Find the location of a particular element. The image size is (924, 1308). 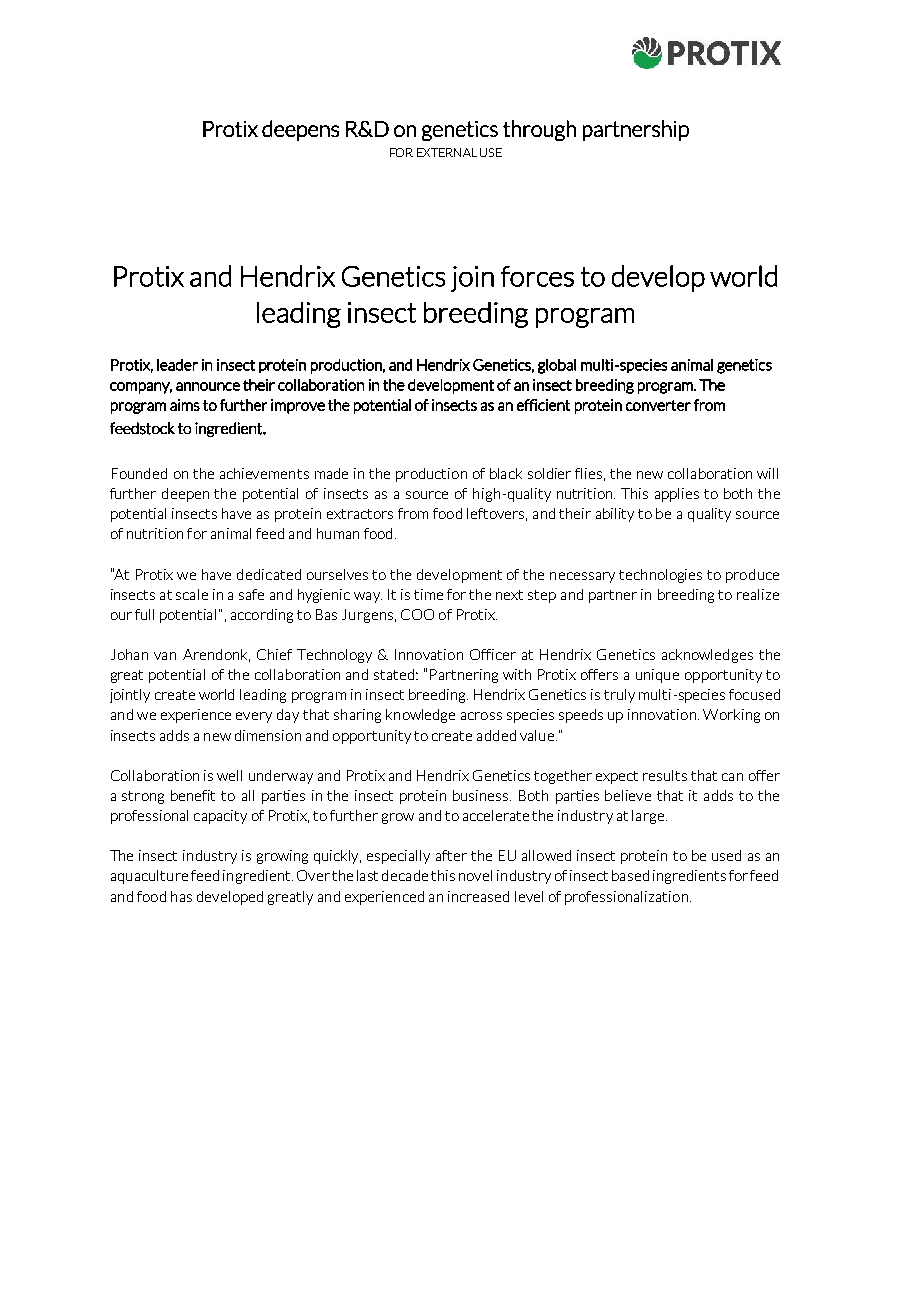

converter is located at coordinates (658, 405).
